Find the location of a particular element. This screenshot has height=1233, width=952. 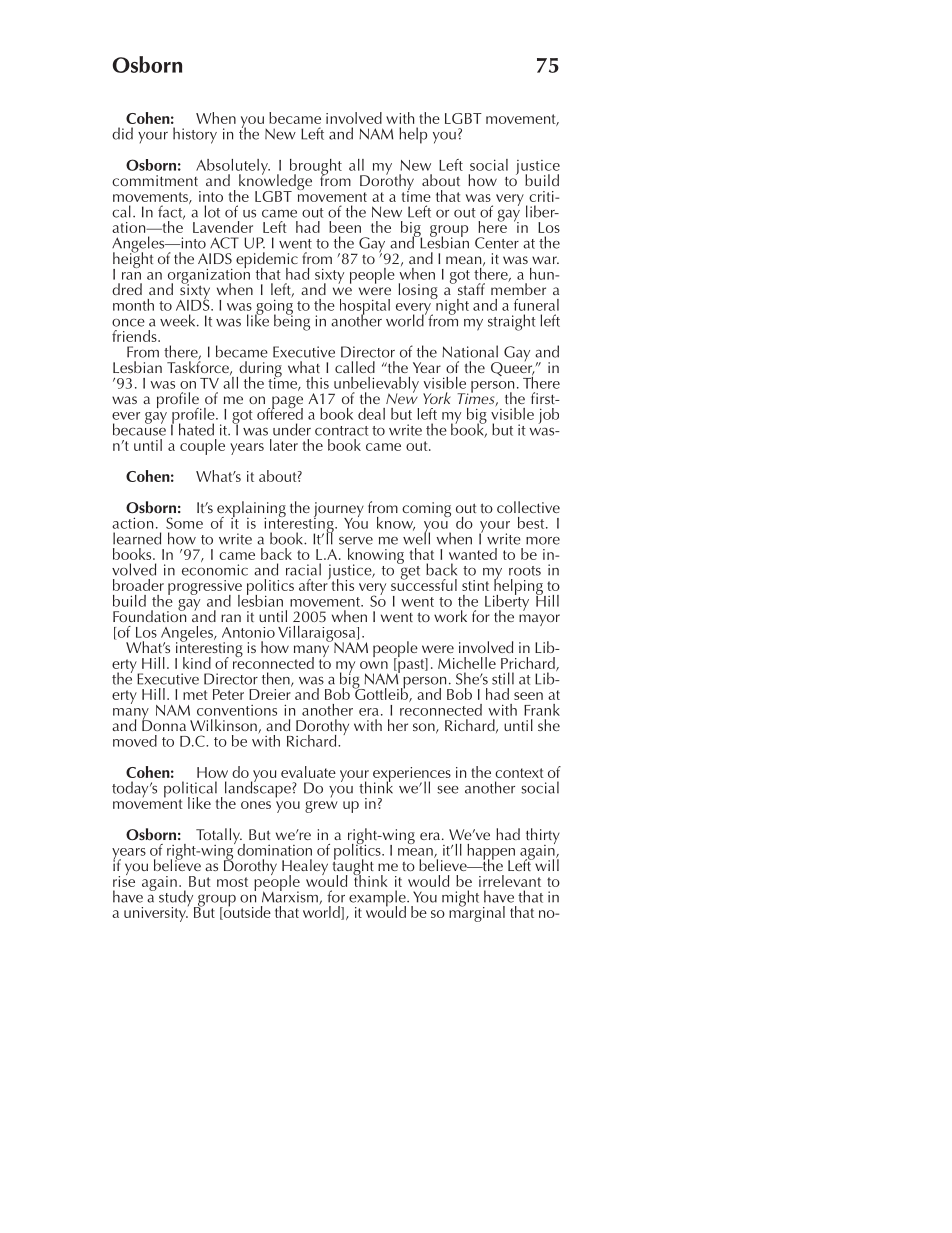

contract is located at coordinates (342, 431).
